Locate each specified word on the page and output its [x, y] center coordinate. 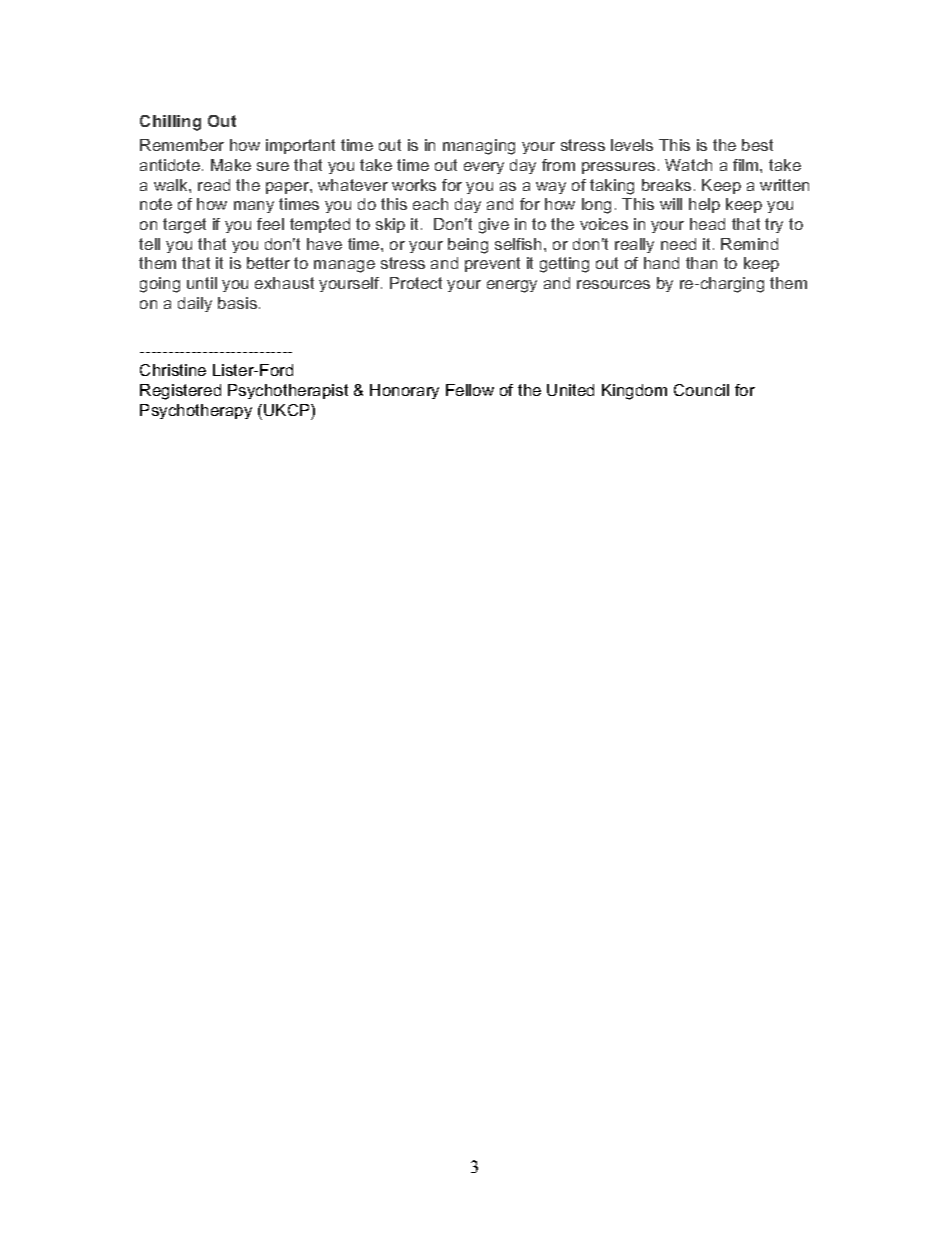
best [757, 145]
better [268, 263]
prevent [492, 264]
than [701, 263]
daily [195, 304]
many [254, 207]
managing [479, 147]
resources [613, 284]
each [430, 204]
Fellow [470, 390]
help [704, 205]
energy [512, 286]
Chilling [170, 123]
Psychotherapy [196, 411]
